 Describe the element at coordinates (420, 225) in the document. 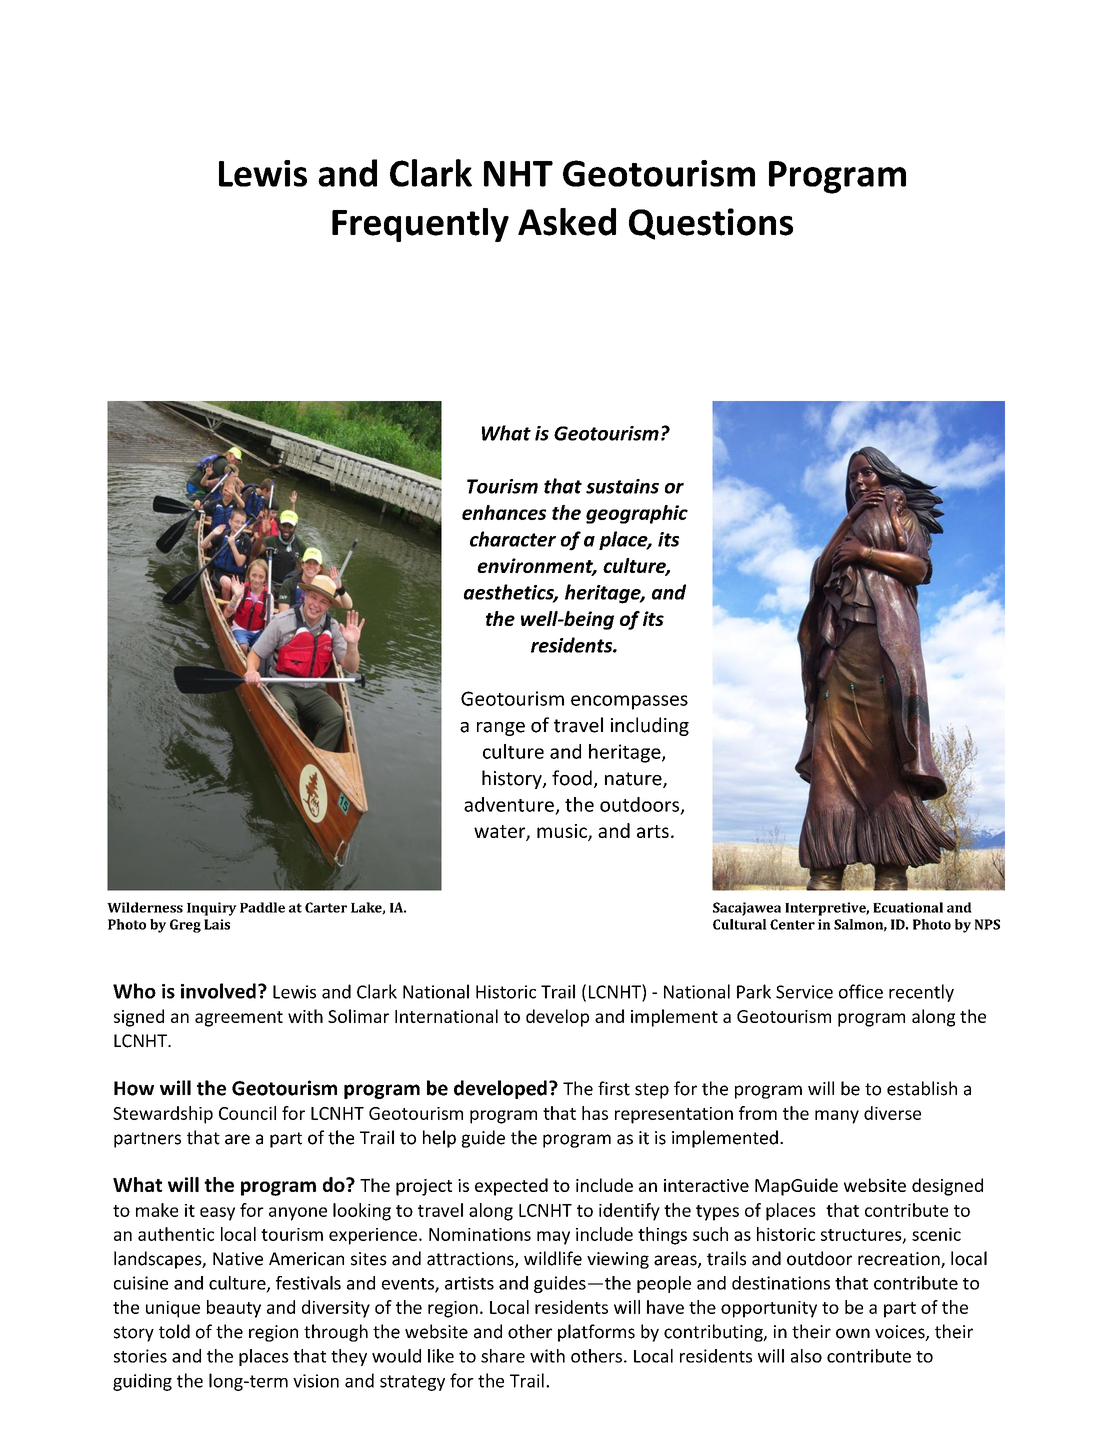

I see `Frequently` at that location.
